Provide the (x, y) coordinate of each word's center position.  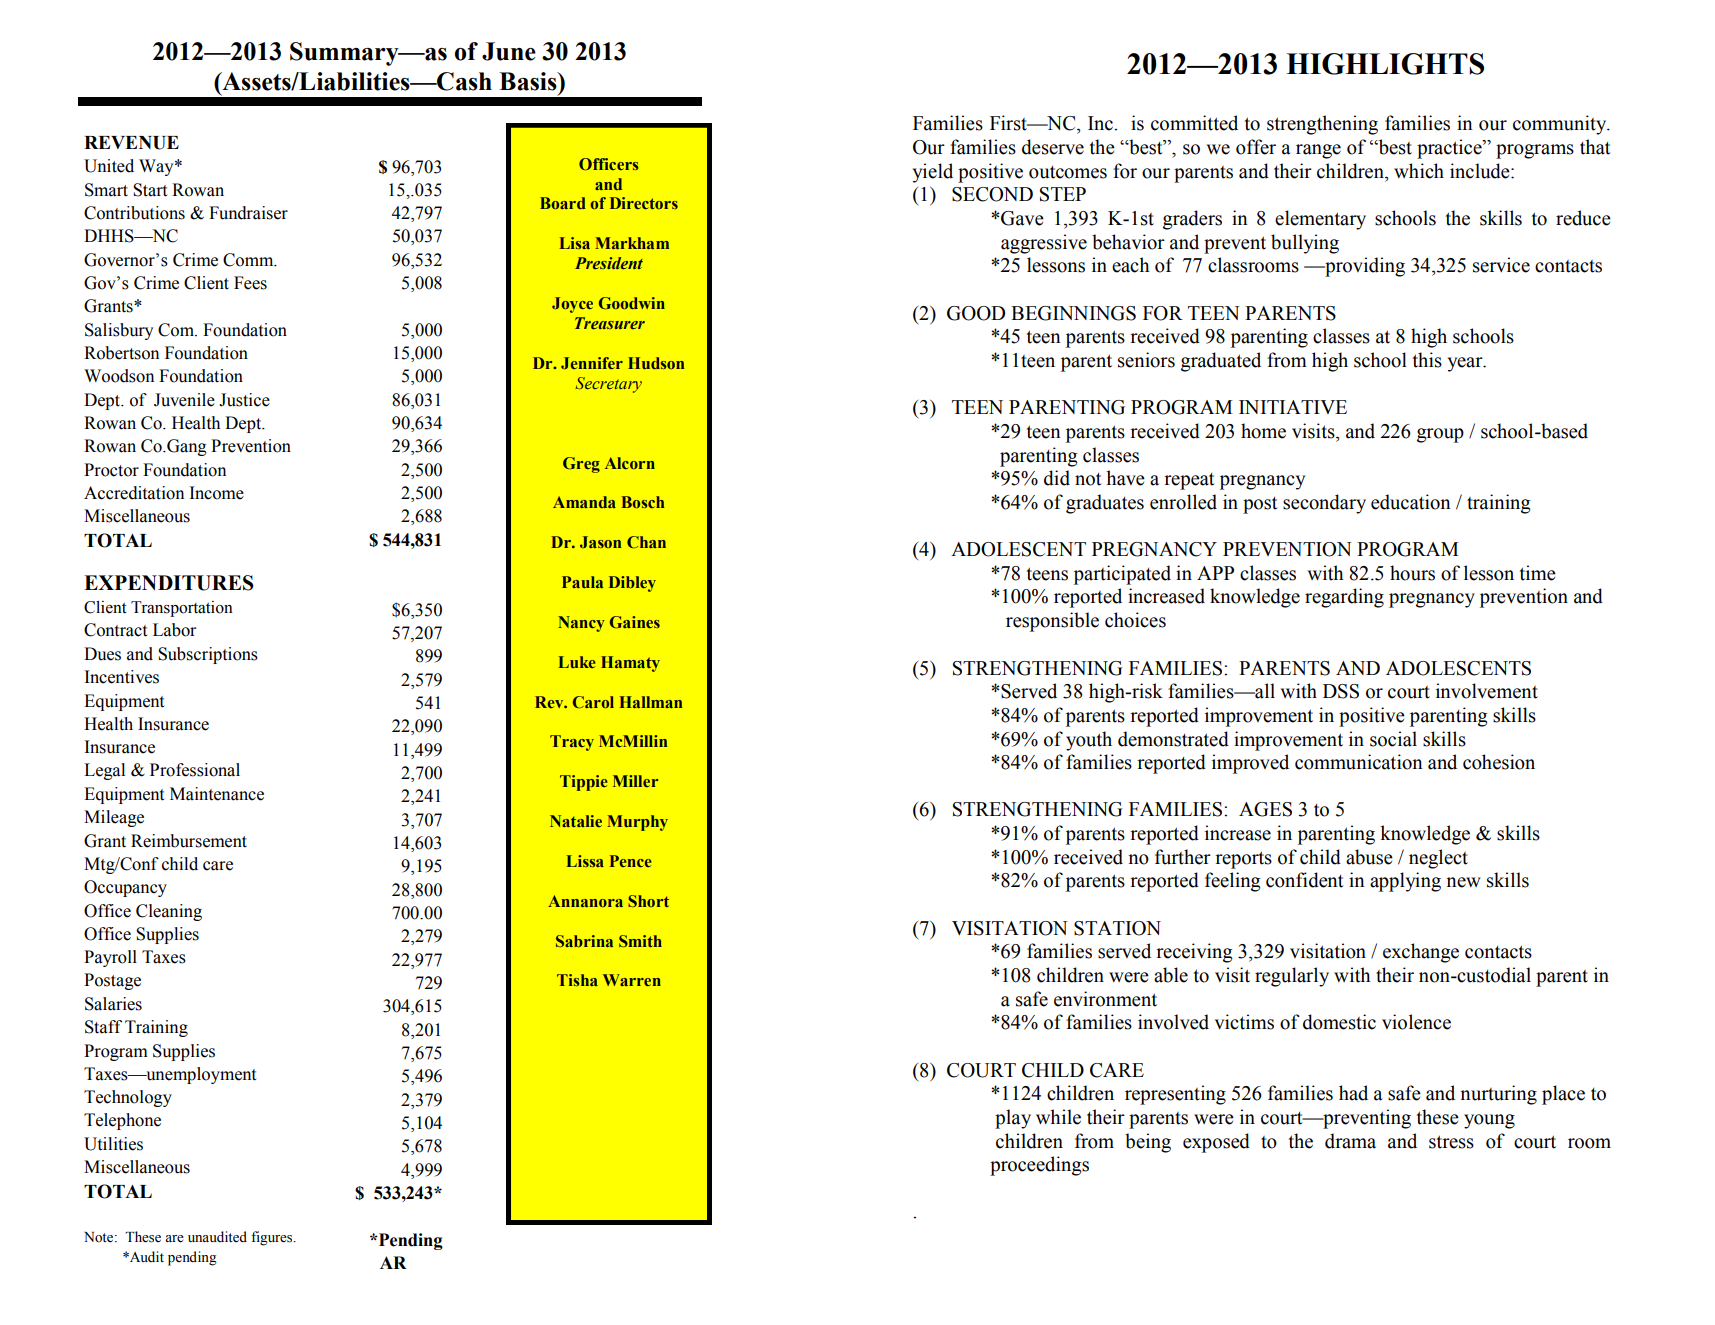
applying (1405, 882)
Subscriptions (208, 655)
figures (273, 1238)
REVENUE (131, 143)
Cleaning (169, 912)
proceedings (1039, 1166)
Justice (244, 400)
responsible (1052, 622)
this (1427, 360)
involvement (1487, 691)
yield (933, 173)
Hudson (656, 363)
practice (1450, 149)
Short (648, 901)
